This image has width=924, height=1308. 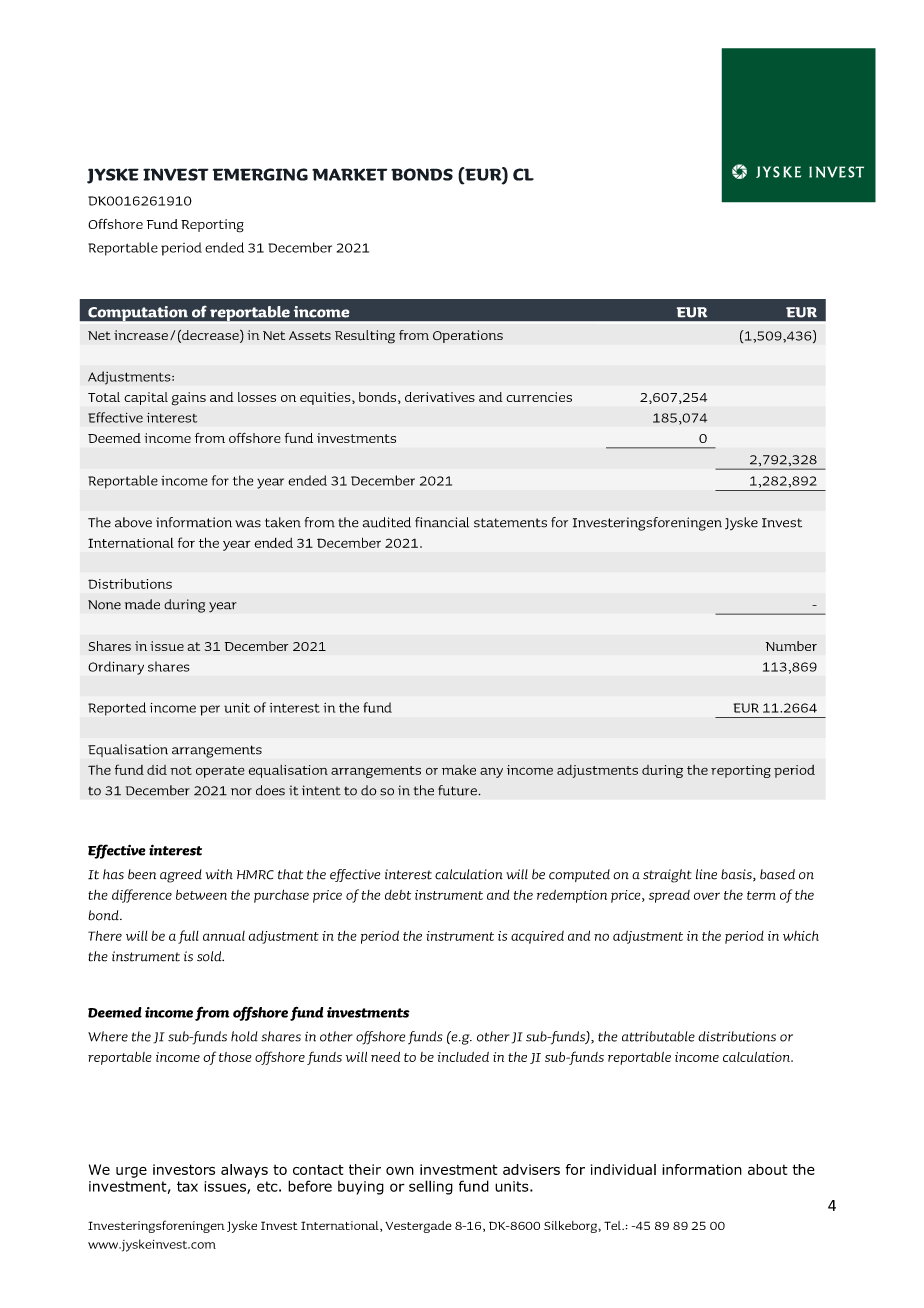 What do you see at coordinates (188, 937) in the image?
I see `full` at bounding box center [188, 937].
